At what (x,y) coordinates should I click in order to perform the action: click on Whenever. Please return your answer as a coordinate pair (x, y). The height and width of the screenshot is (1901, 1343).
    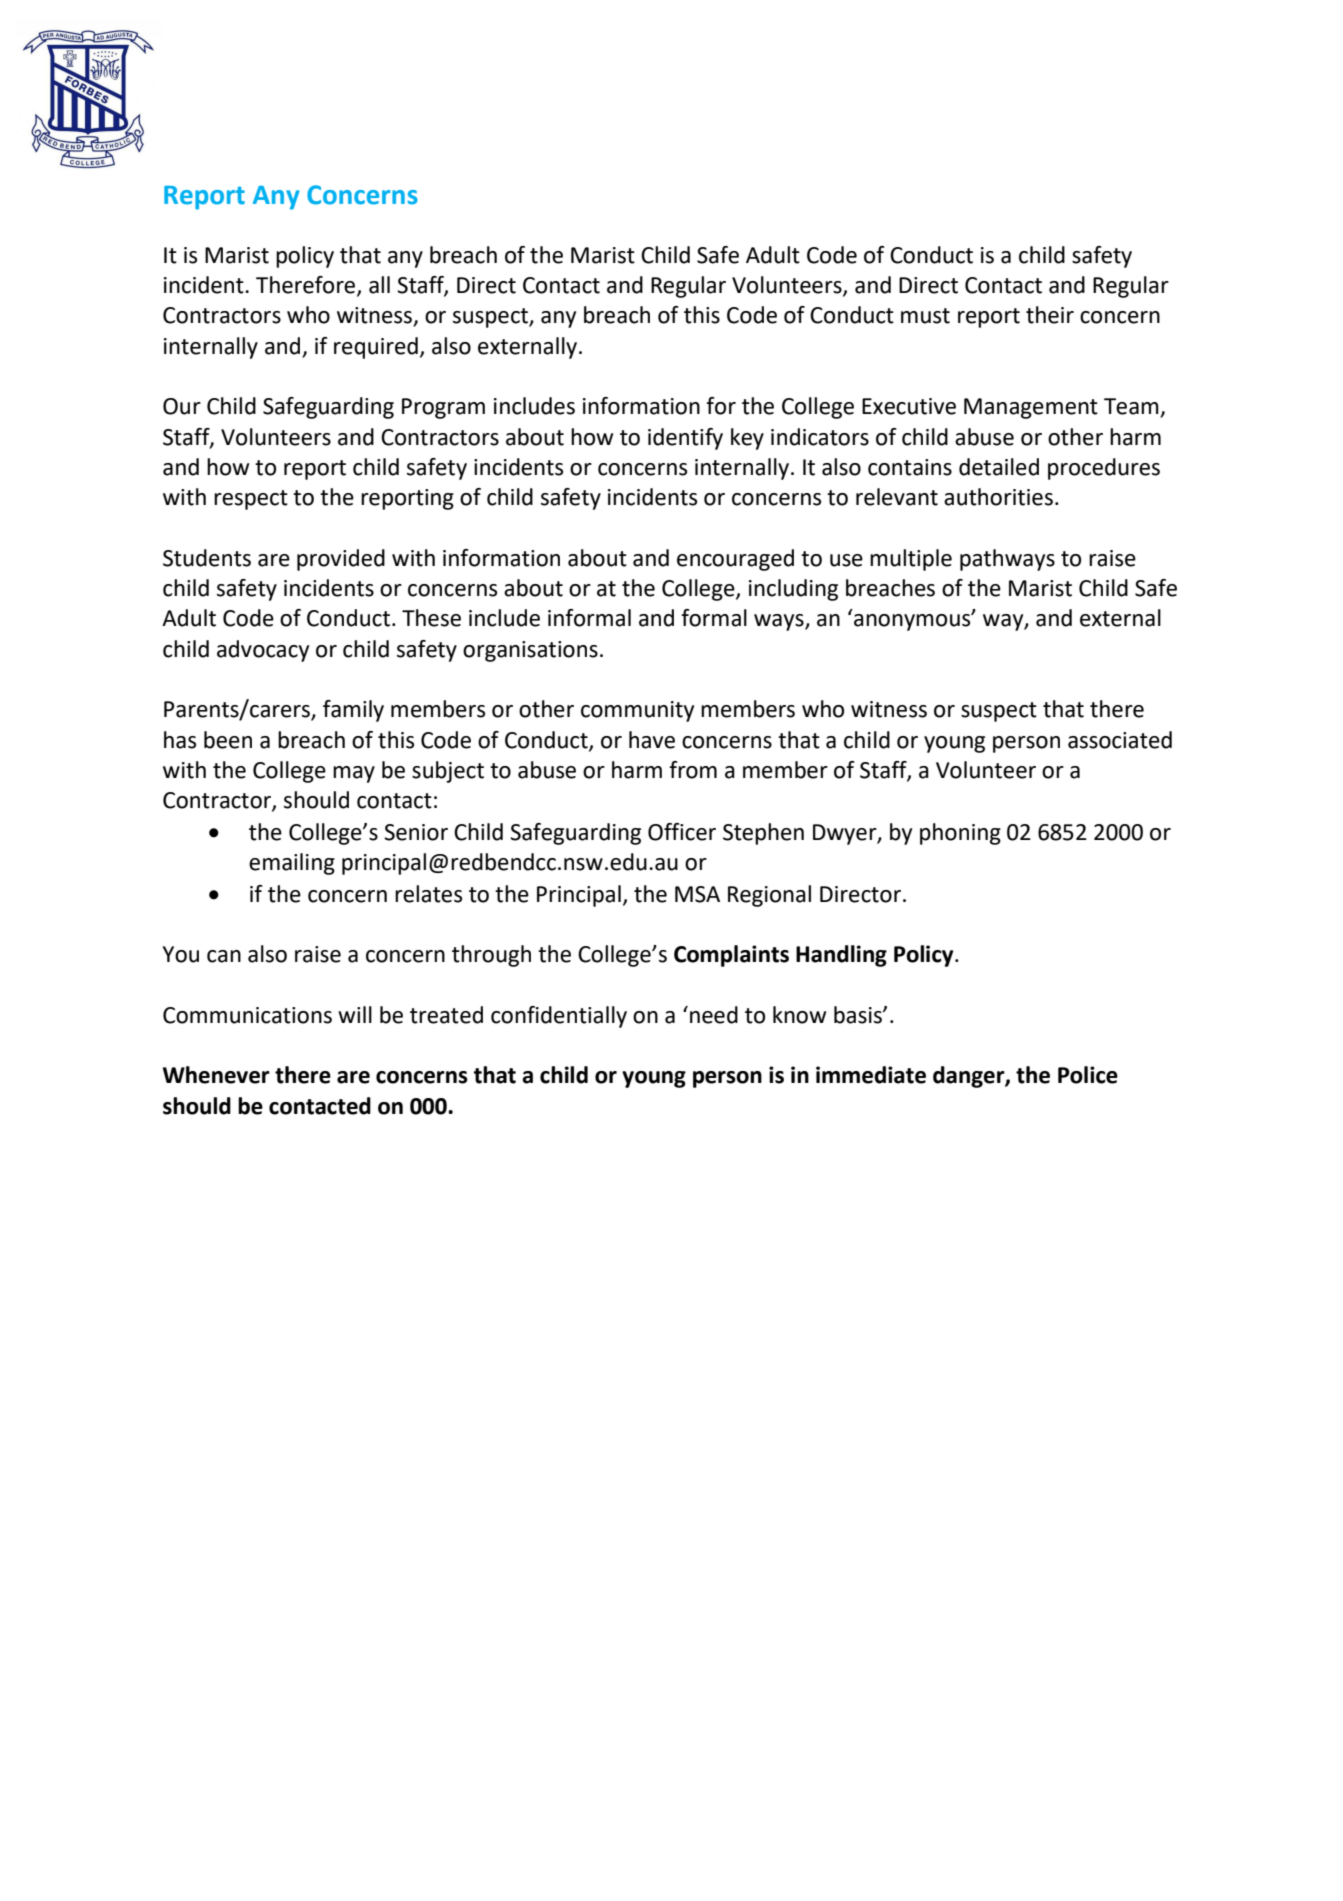
    Looking at the image, I should click on (216, 1075).
